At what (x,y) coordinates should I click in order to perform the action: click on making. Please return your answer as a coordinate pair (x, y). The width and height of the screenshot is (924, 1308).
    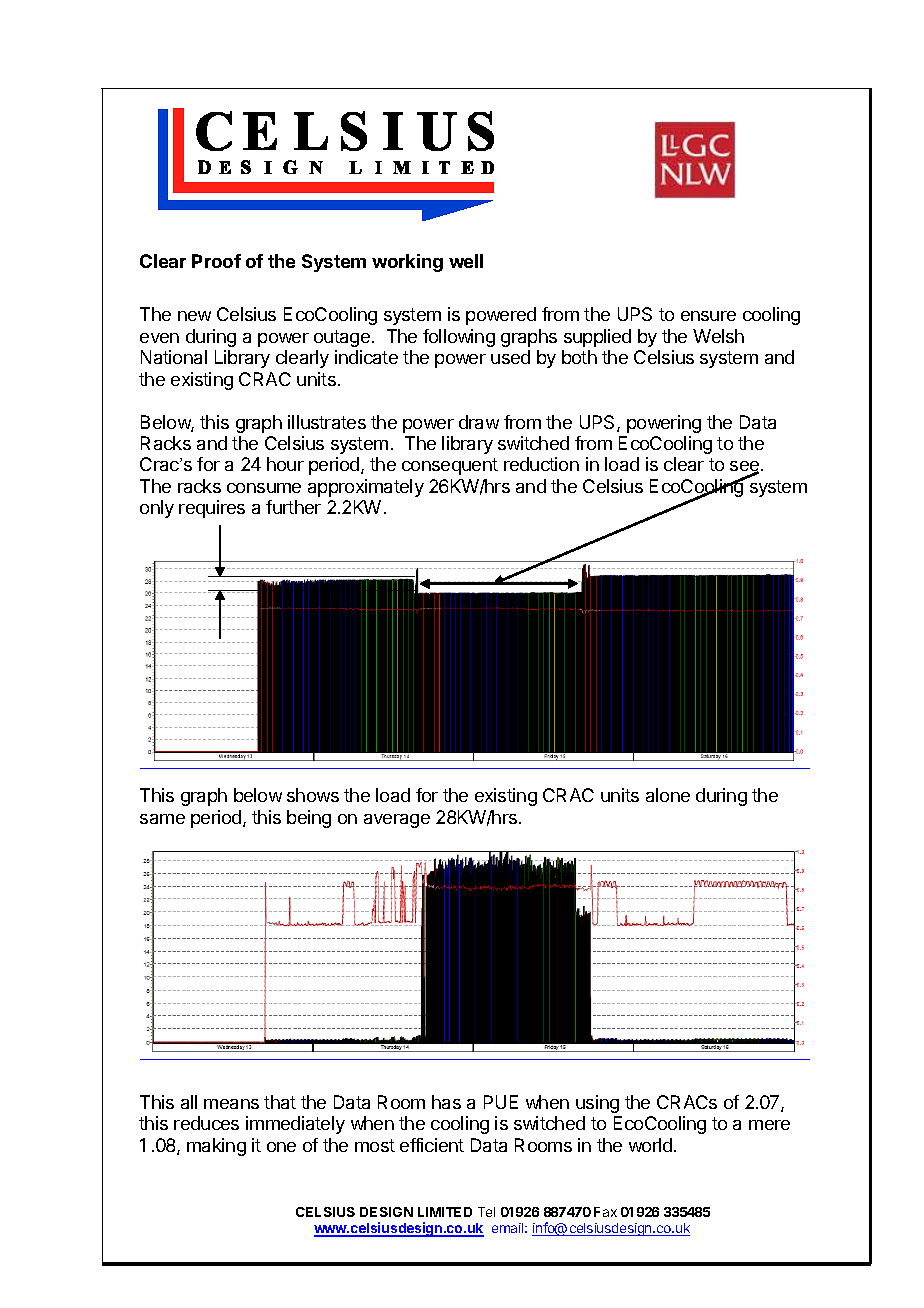
    Looking at the image, I should click on (216, 1147).
